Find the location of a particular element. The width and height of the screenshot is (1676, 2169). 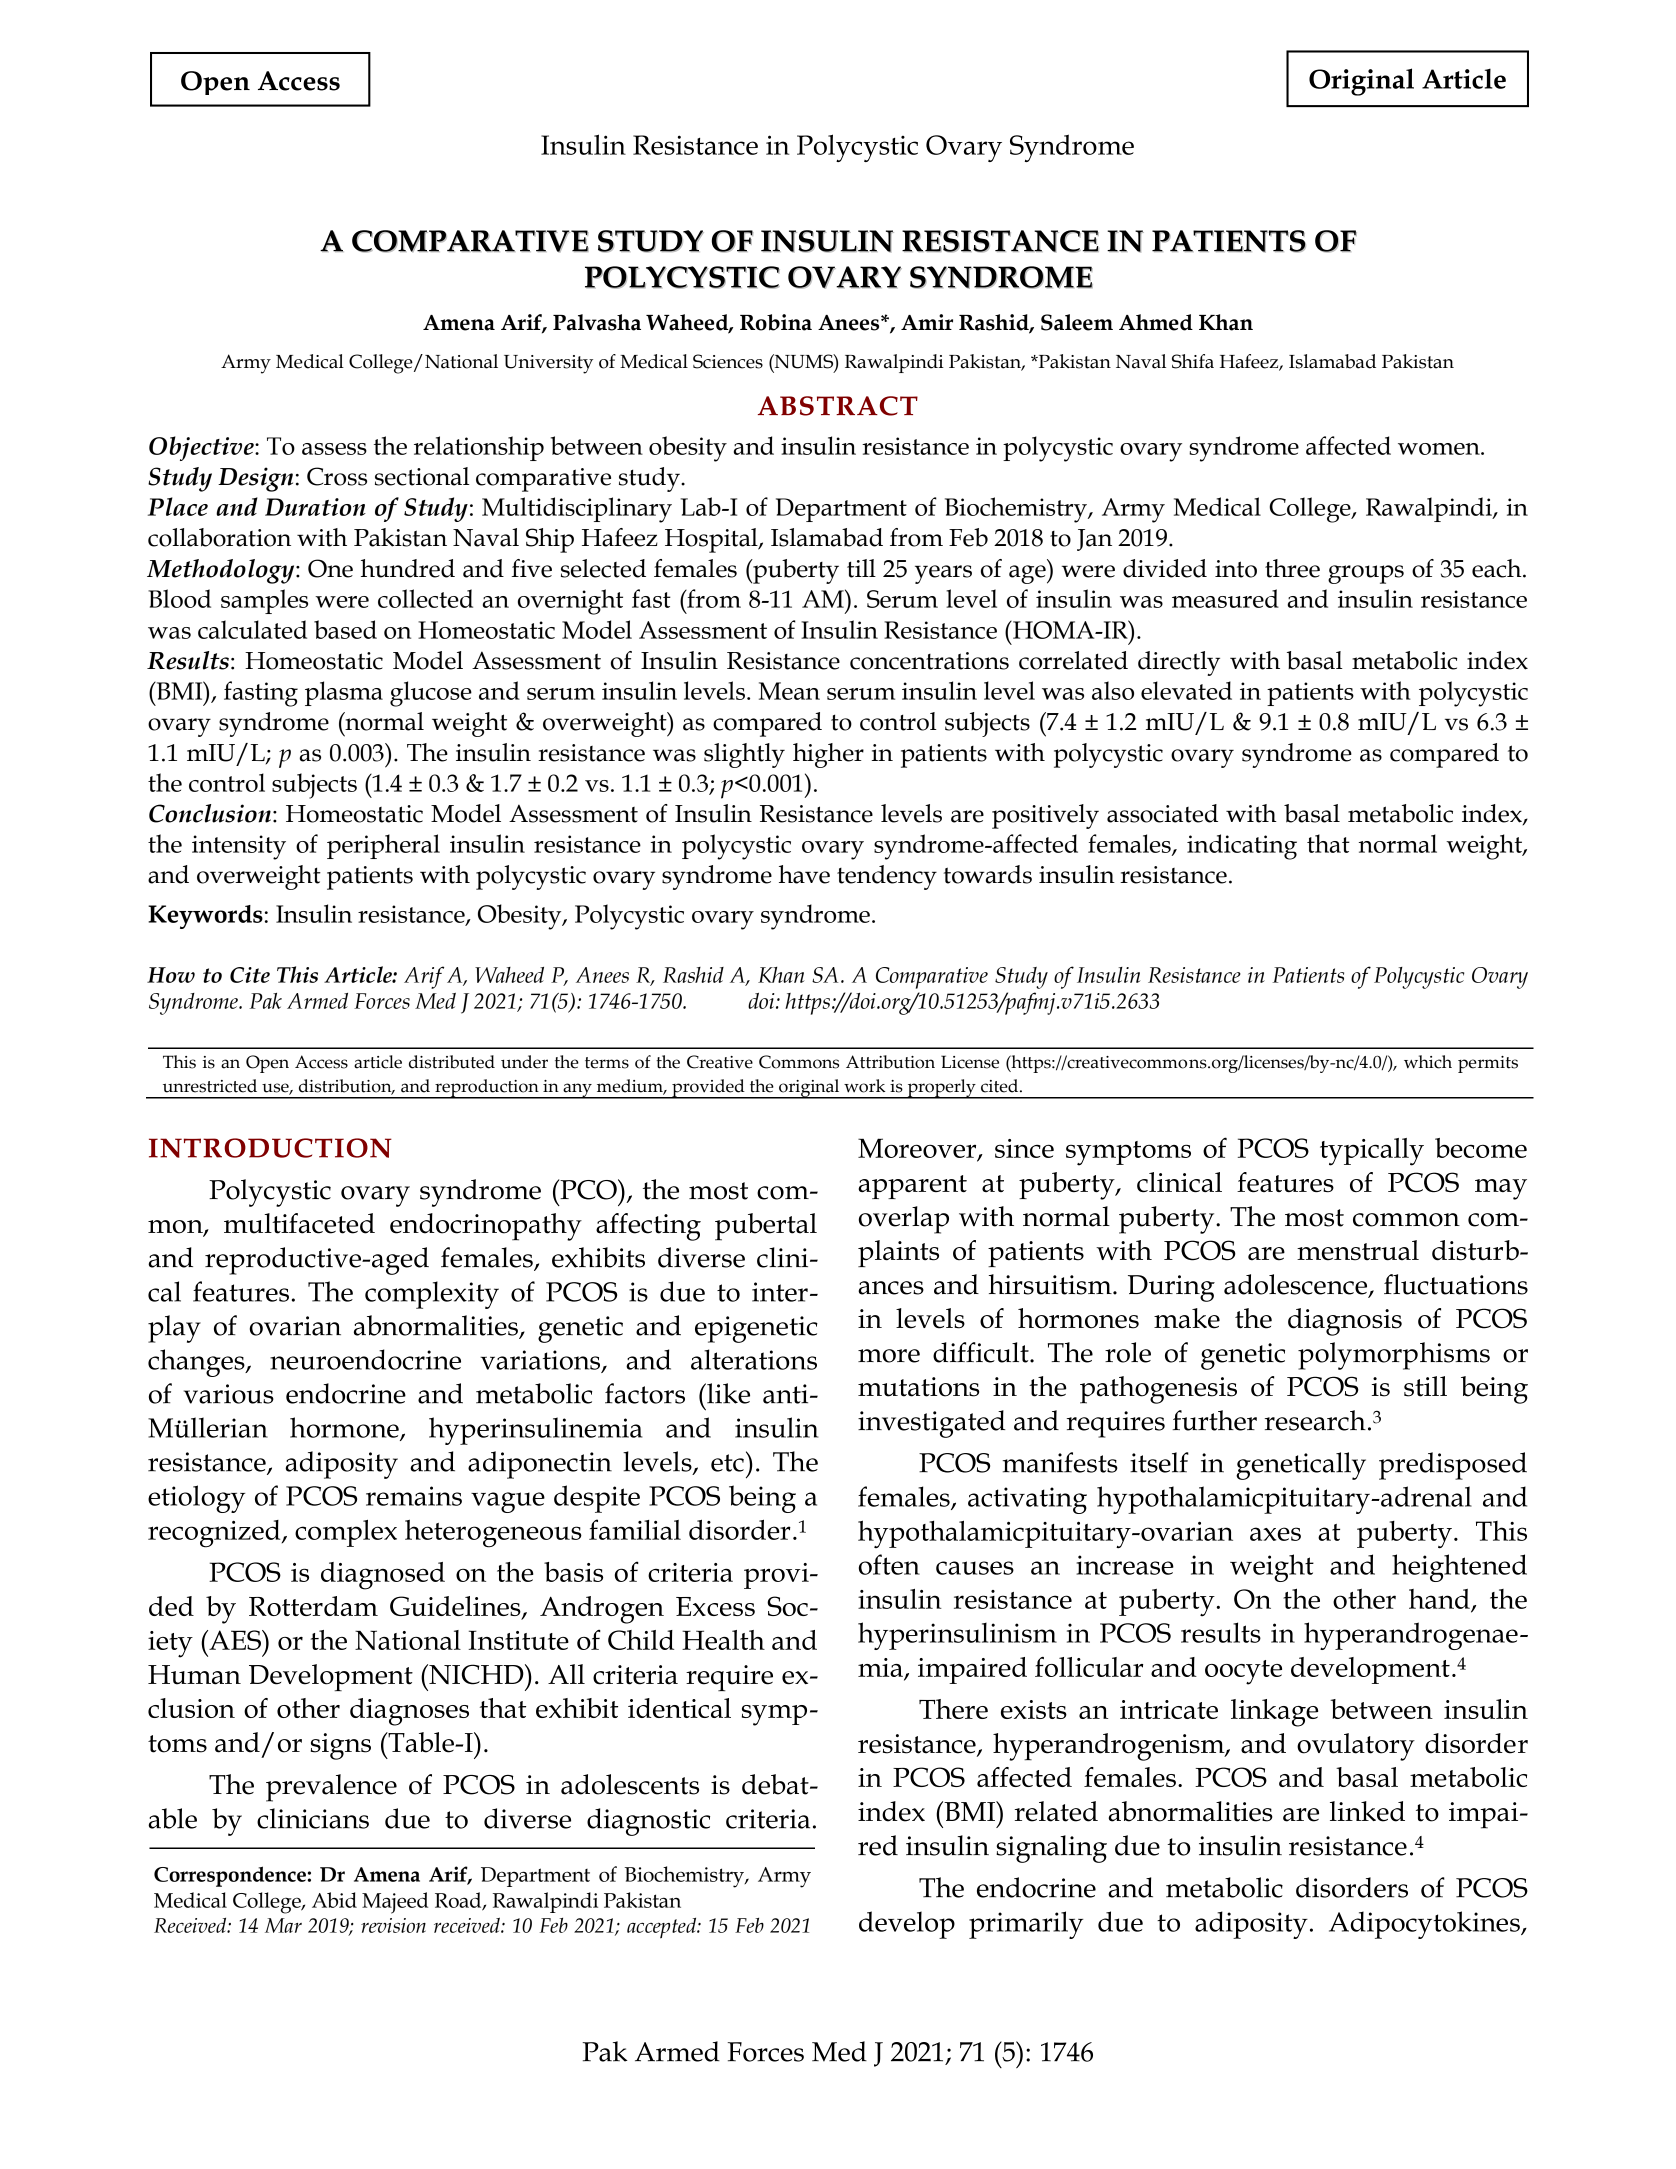

Cross is located at coordinates (337, 476).
